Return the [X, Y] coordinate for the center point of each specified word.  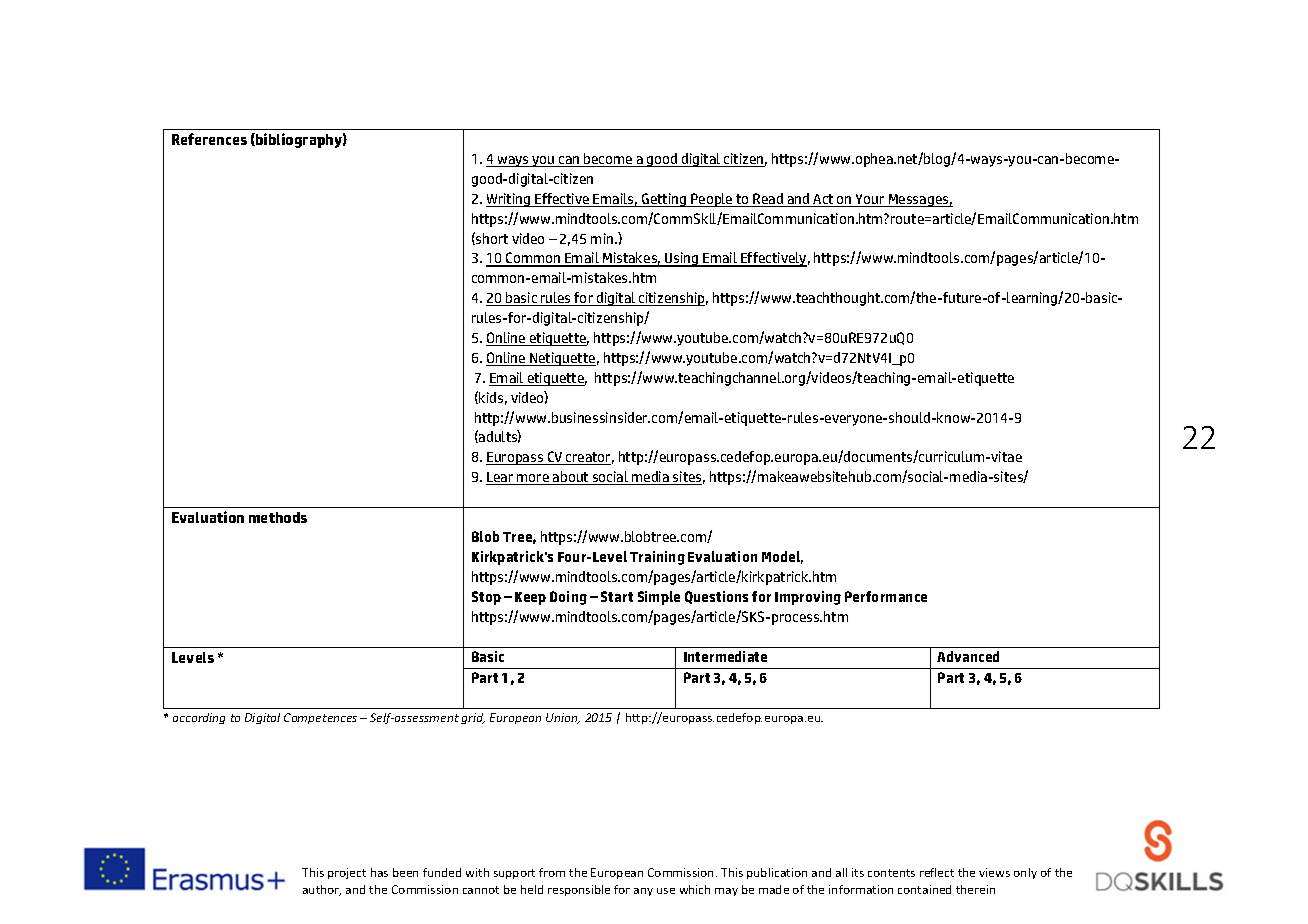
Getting [664, 200]
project [347, 873]
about [571, 478]
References [209, 139]
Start [617, 596]
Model [782, 557]
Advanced [968, 656]
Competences [320, 718]
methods [278, 517]
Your [870, 200]
